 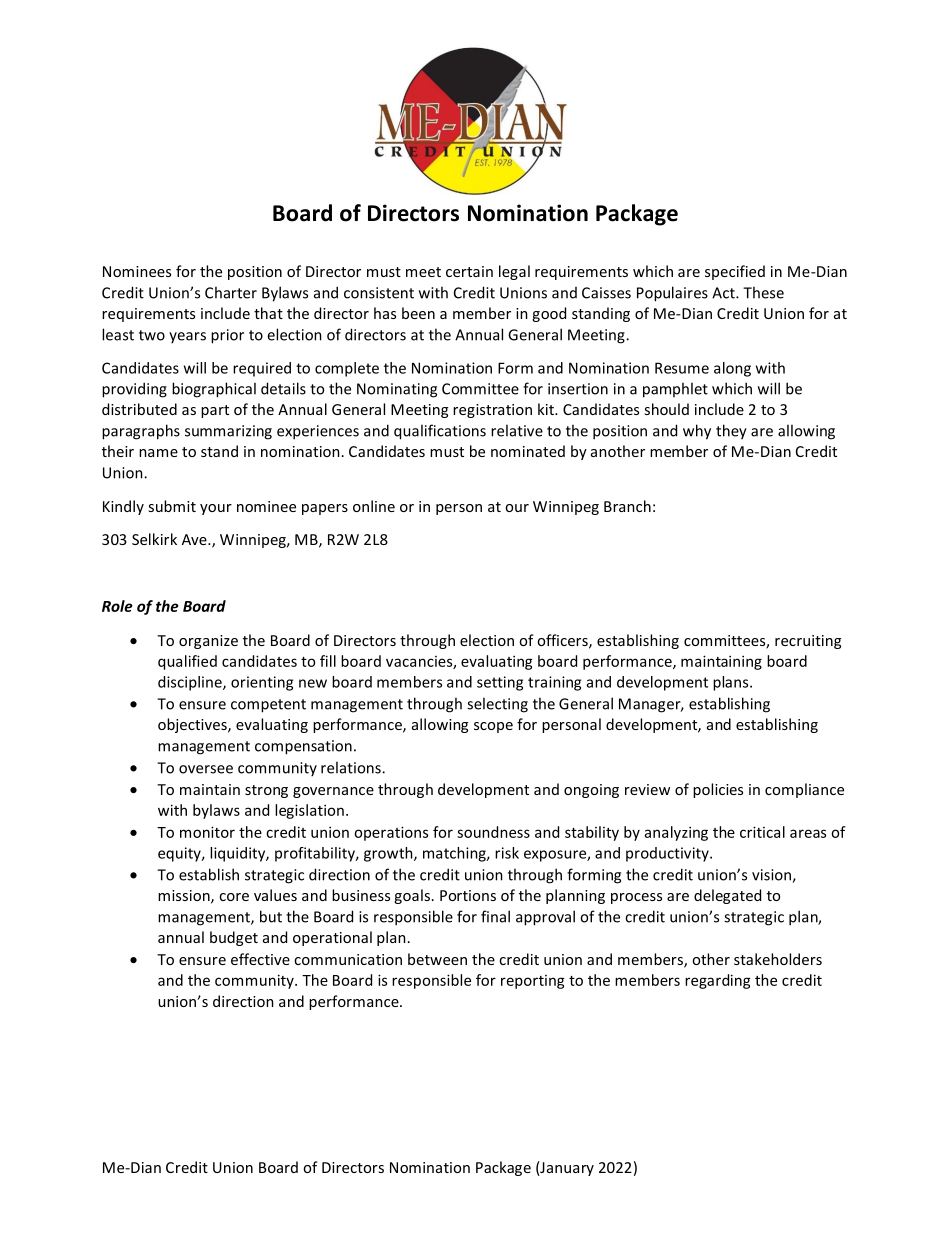 What do you see at coordinates (231, 292) in the screenshot?
I see `Charter` at bounding box center [231, 292].
